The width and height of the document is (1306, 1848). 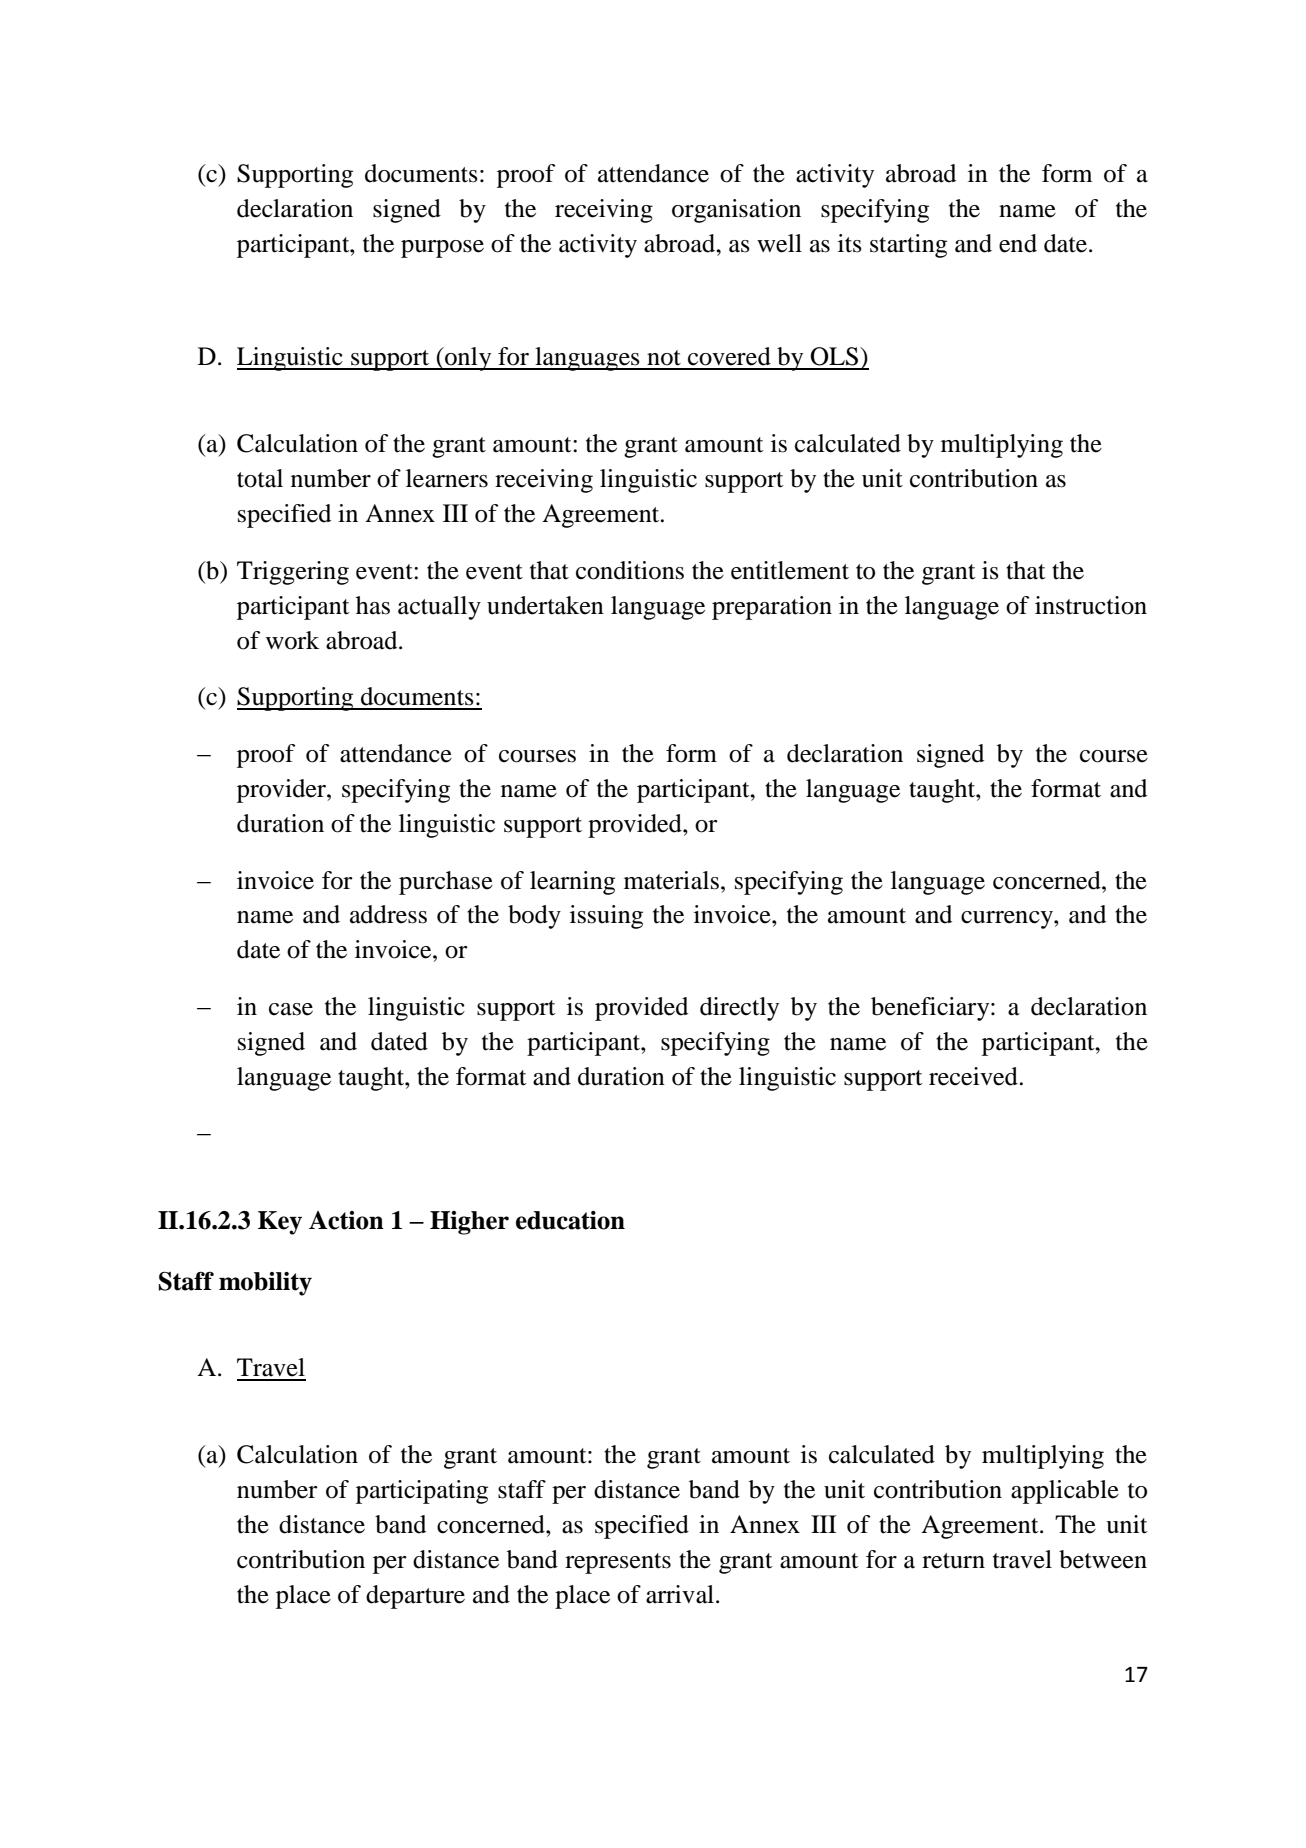 I want to click on currency, so click(x=1008, y=920).
